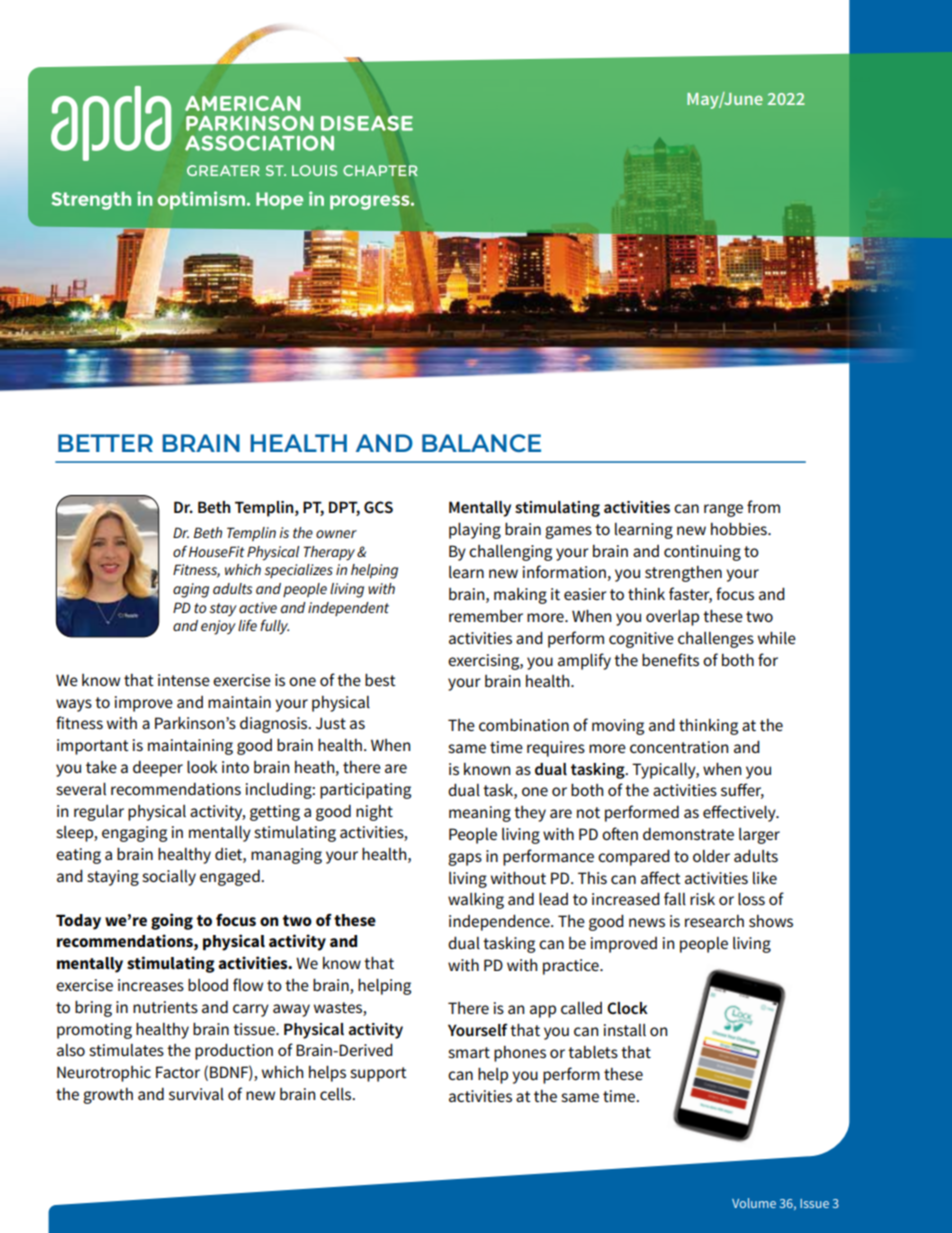 This screenshot has width=952, height=1233. Describe the element at coordinates (108, 1096) in the screenshot. I see `growth` at that location.
